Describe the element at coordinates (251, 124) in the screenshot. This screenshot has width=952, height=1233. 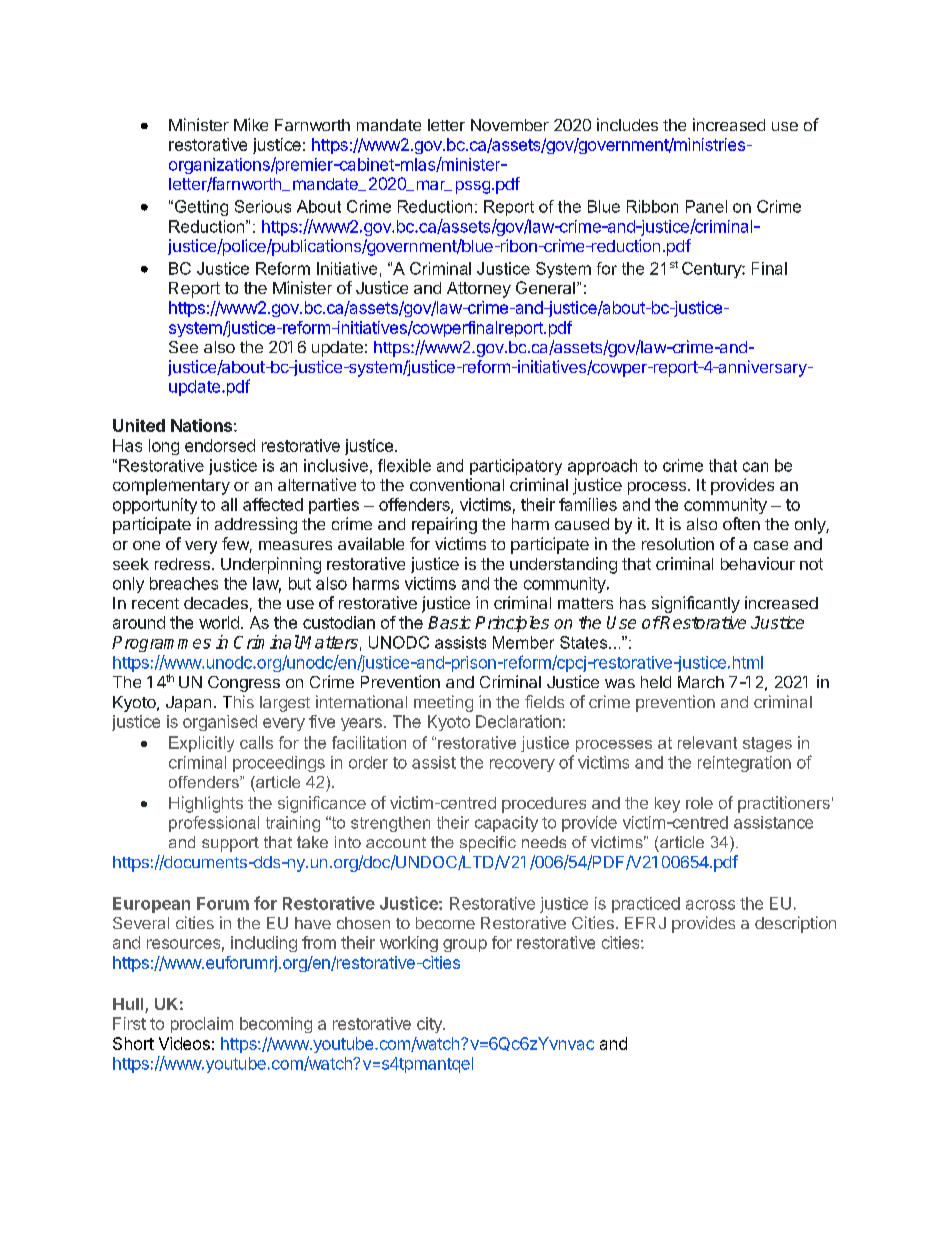
I see `Mike` at that location.
